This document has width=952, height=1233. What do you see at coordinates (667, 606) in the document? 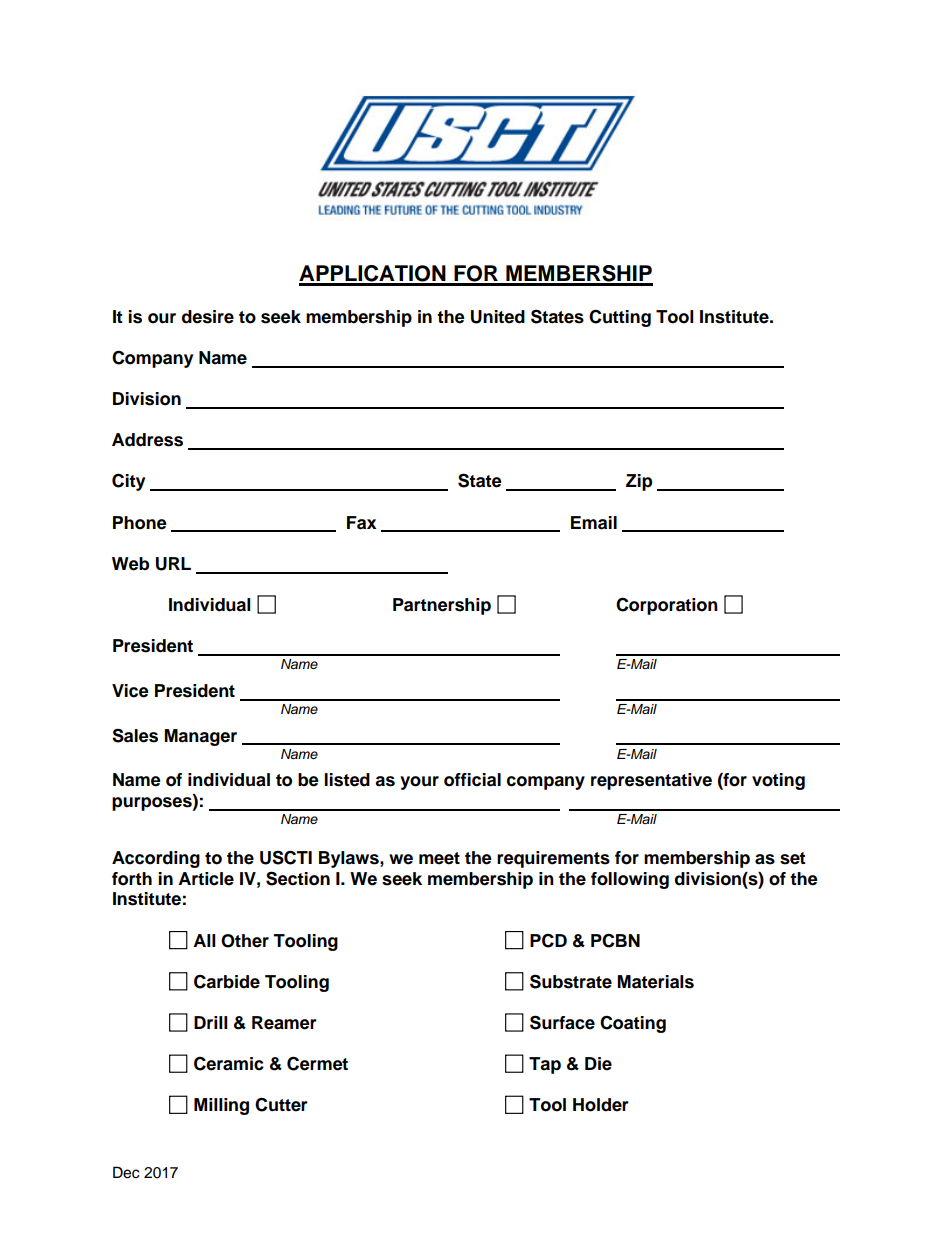
I see `Corporation` at bounding box center [667, 606].
